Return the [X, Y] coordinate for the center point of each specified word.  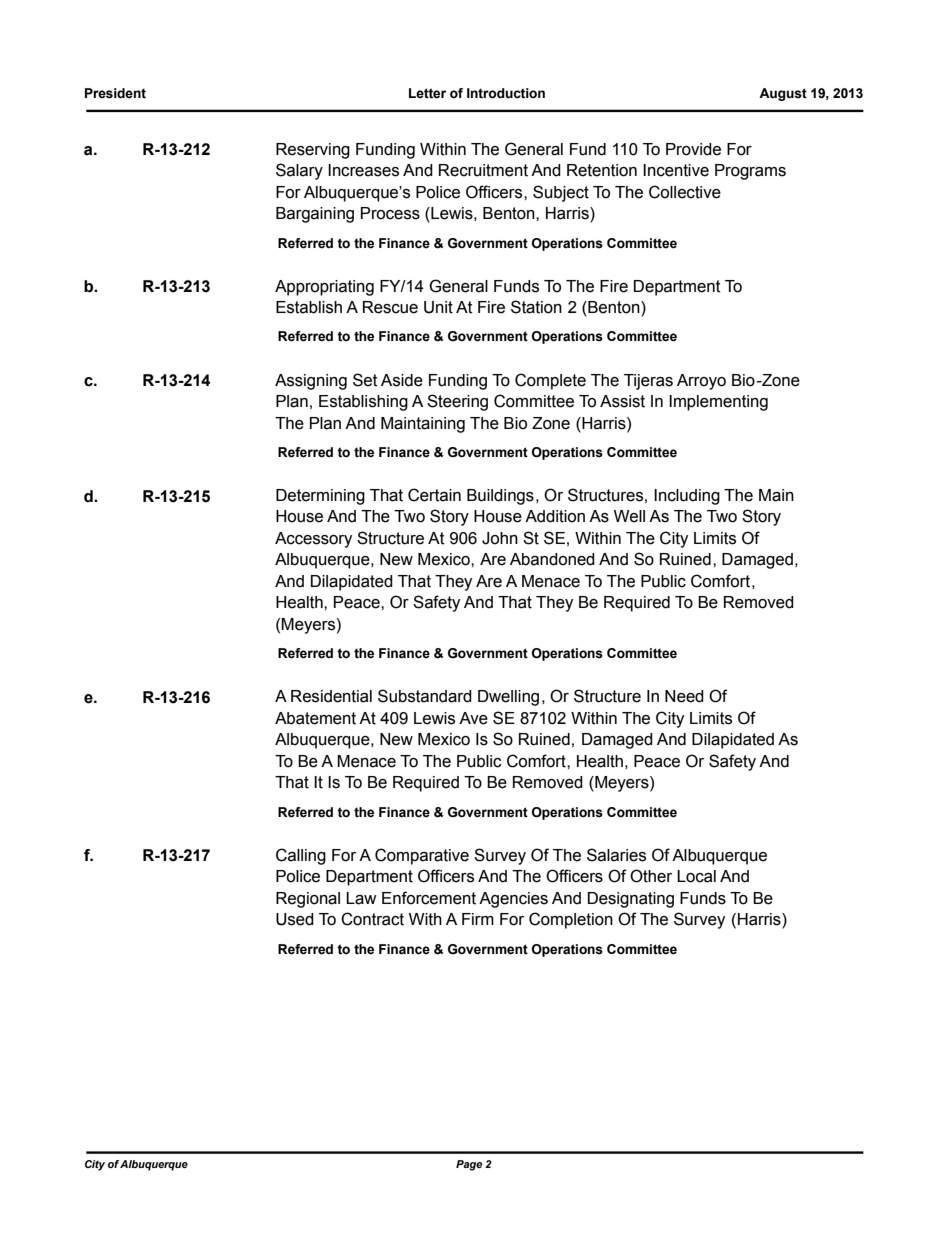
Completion [571, 920]
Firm [478, 919]
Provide [693, 149]
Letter [427, 93]
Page [469, 1165]
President [115, 93]
